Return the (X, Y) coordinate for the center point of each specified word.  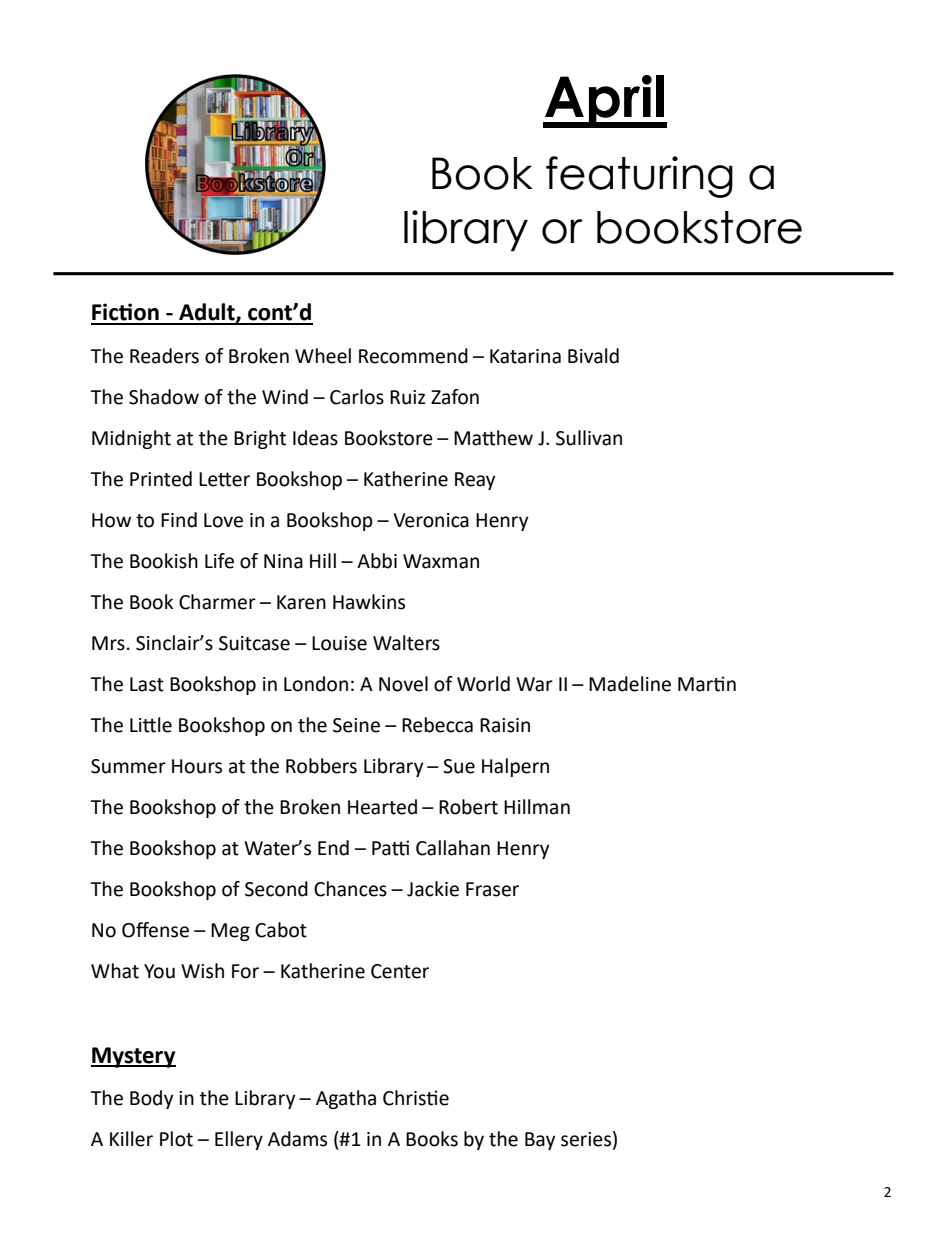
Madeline (630, 684)
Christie (416, 1098)
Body (152, 1099)
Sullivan (589, 438)
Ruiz (407, 397)
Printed (161, 479)
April (604, 101)
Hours (197, 766)
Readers (164, 356)
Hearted (382, 807)
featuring (639, 177)
